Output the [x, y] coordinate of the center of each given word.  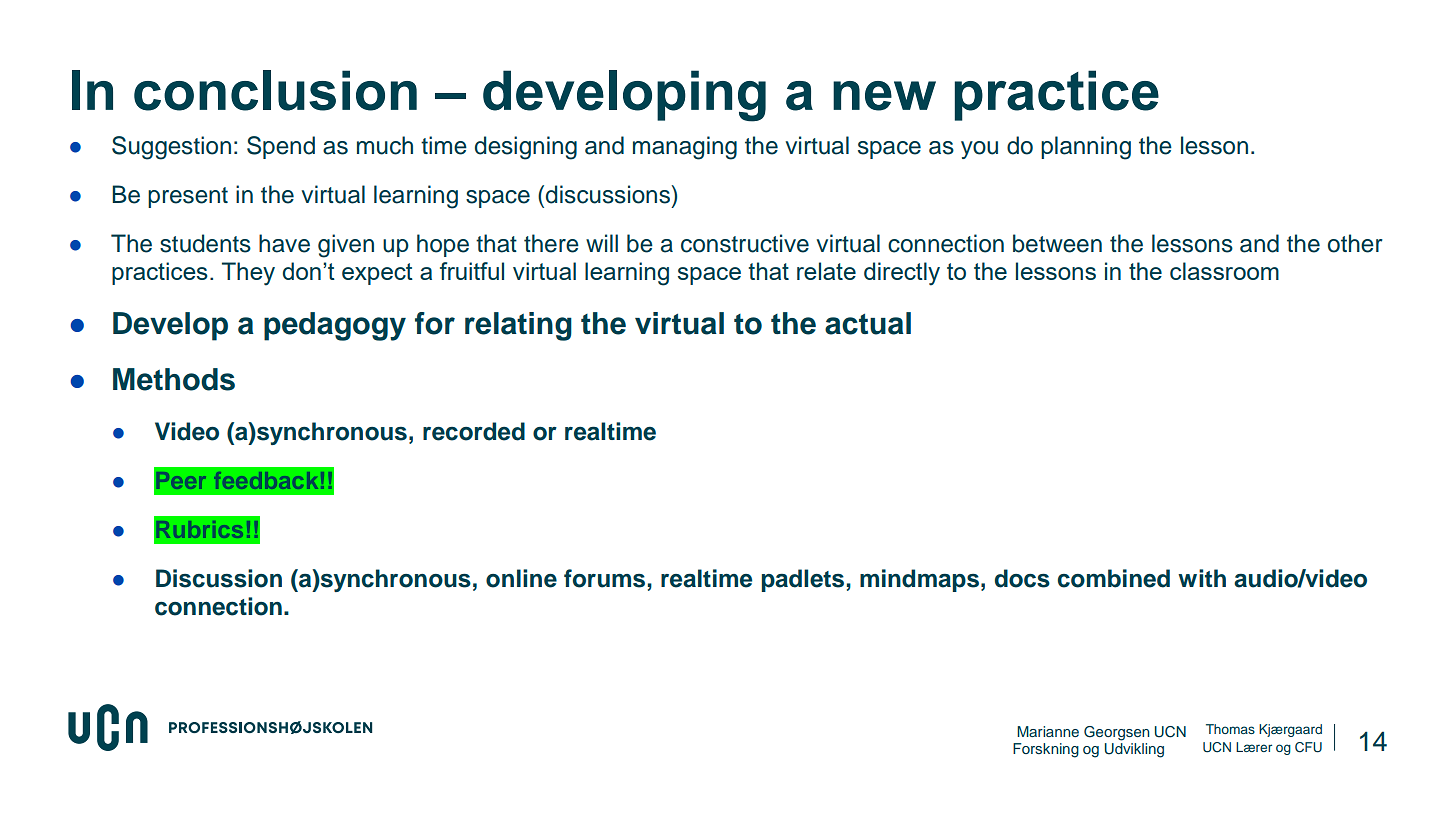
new [884, 96]
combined [1114, 578]
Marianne [1048, 731]
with [1202, 578]
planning [1086, 148]
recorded [474, 431]
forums [604, 578]
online [521, 578]
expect [377, 274]
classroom [1224, 271]
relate [826, 271]
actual [868, 323]
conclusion [275, 90]
